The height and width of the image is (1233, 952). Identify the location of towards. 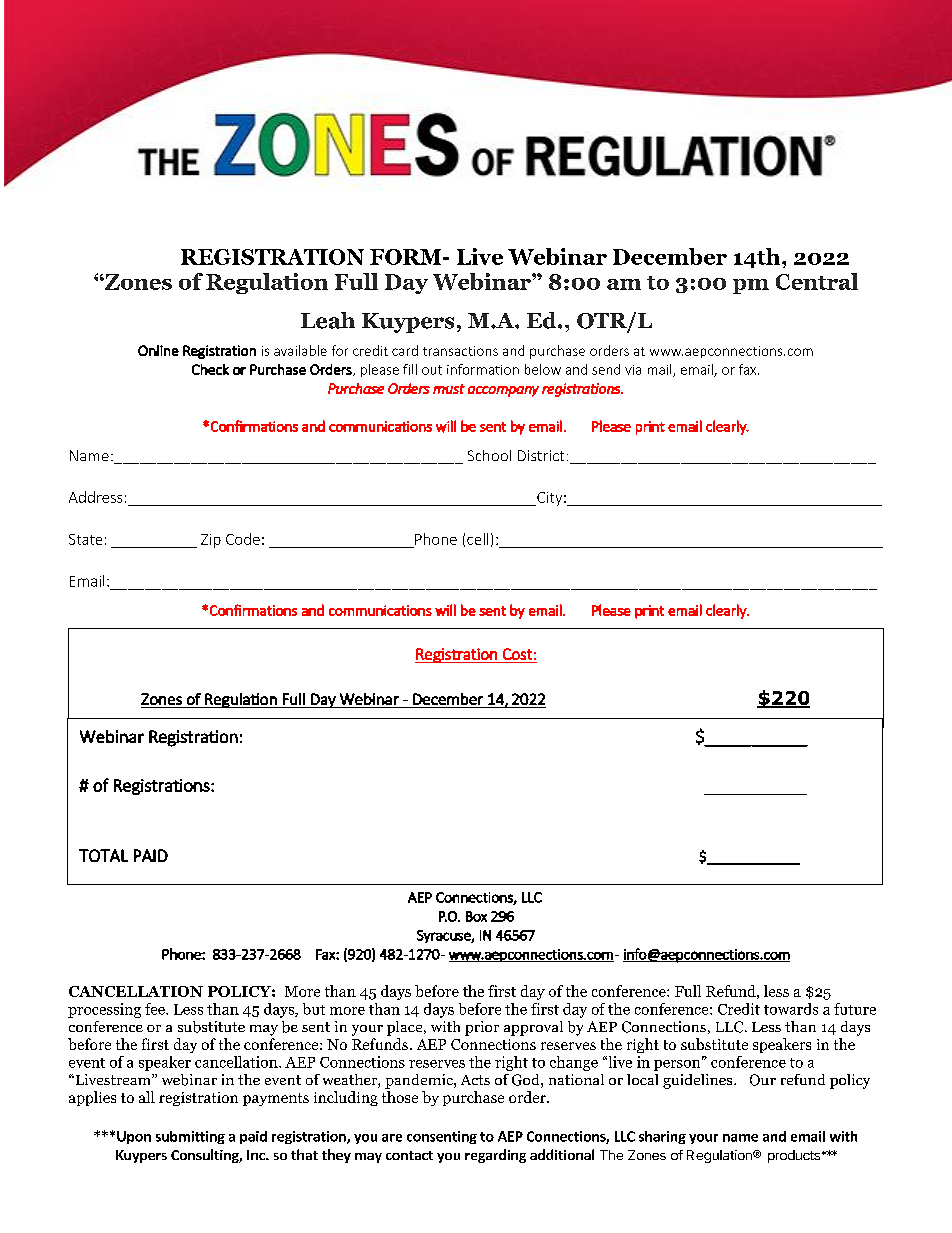
(791, 1009).
